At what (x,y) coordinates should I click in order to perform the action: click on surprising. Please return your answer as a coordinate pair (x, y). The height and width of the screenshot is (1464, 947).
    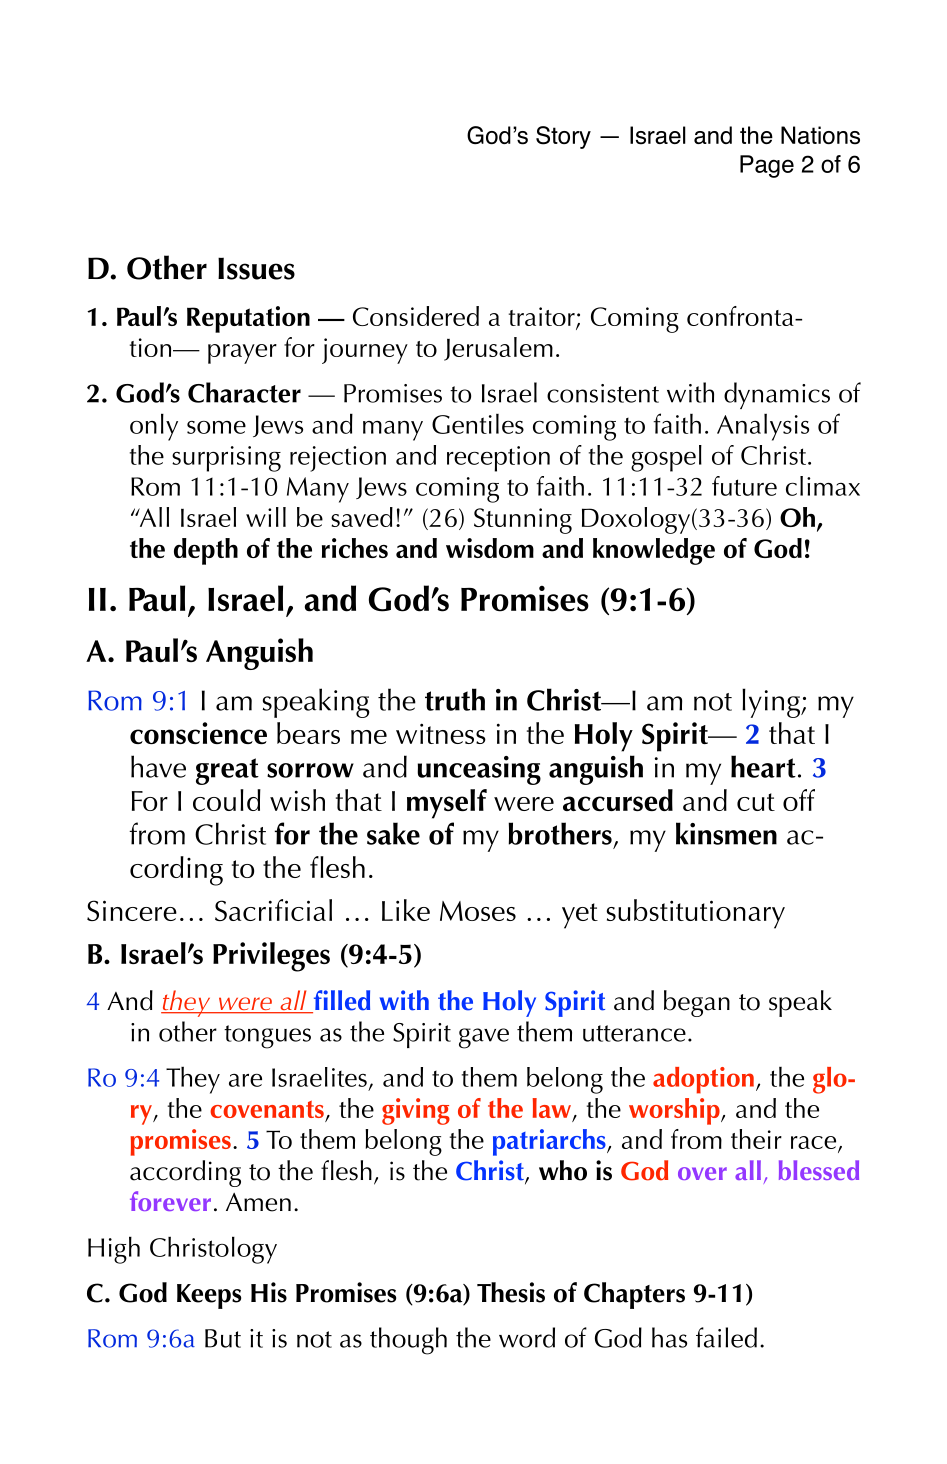
    Looking at the image, I should click on (226, 459).
